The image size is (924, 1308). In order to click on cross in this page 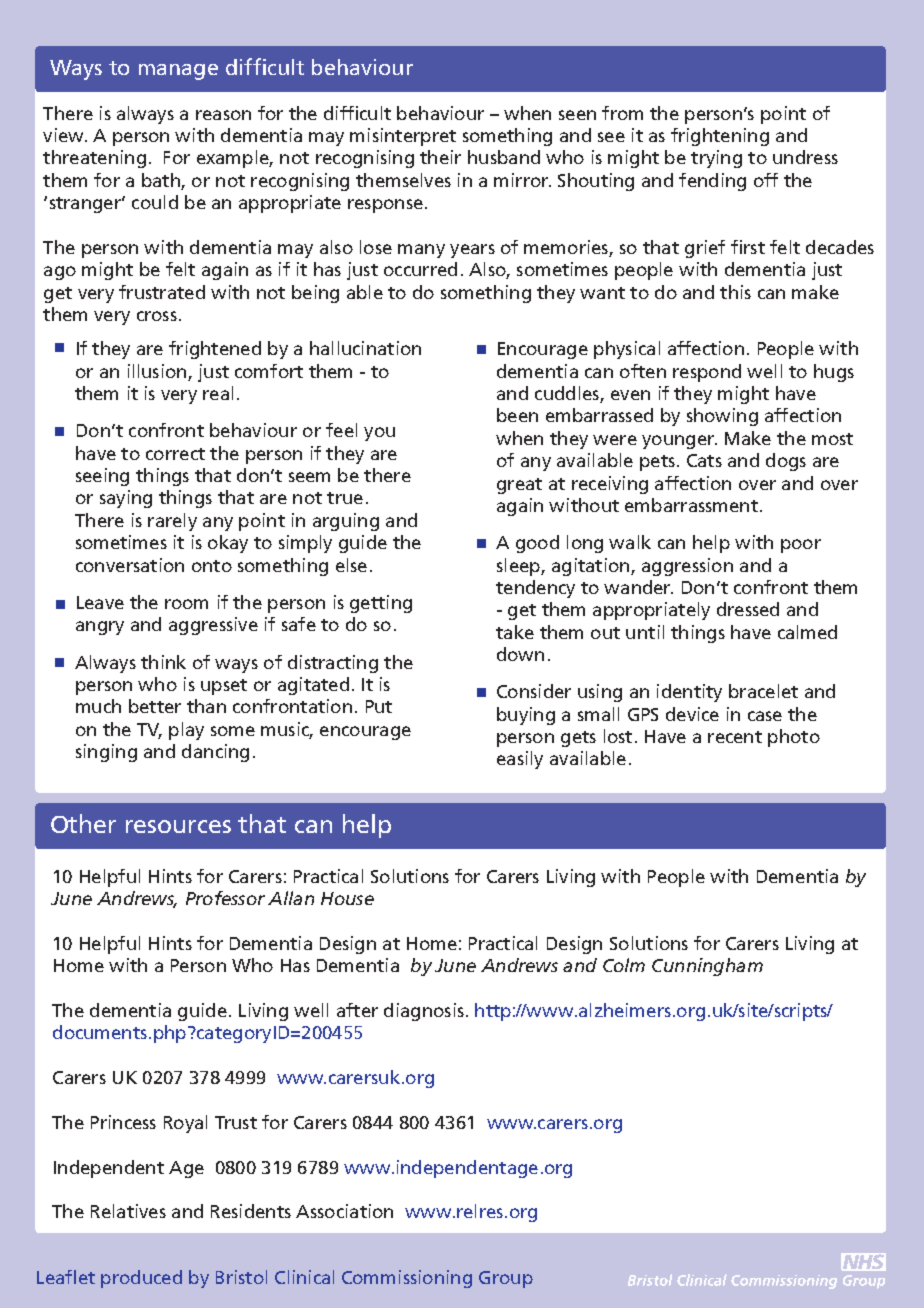, I will do `click(157, 316)`.
